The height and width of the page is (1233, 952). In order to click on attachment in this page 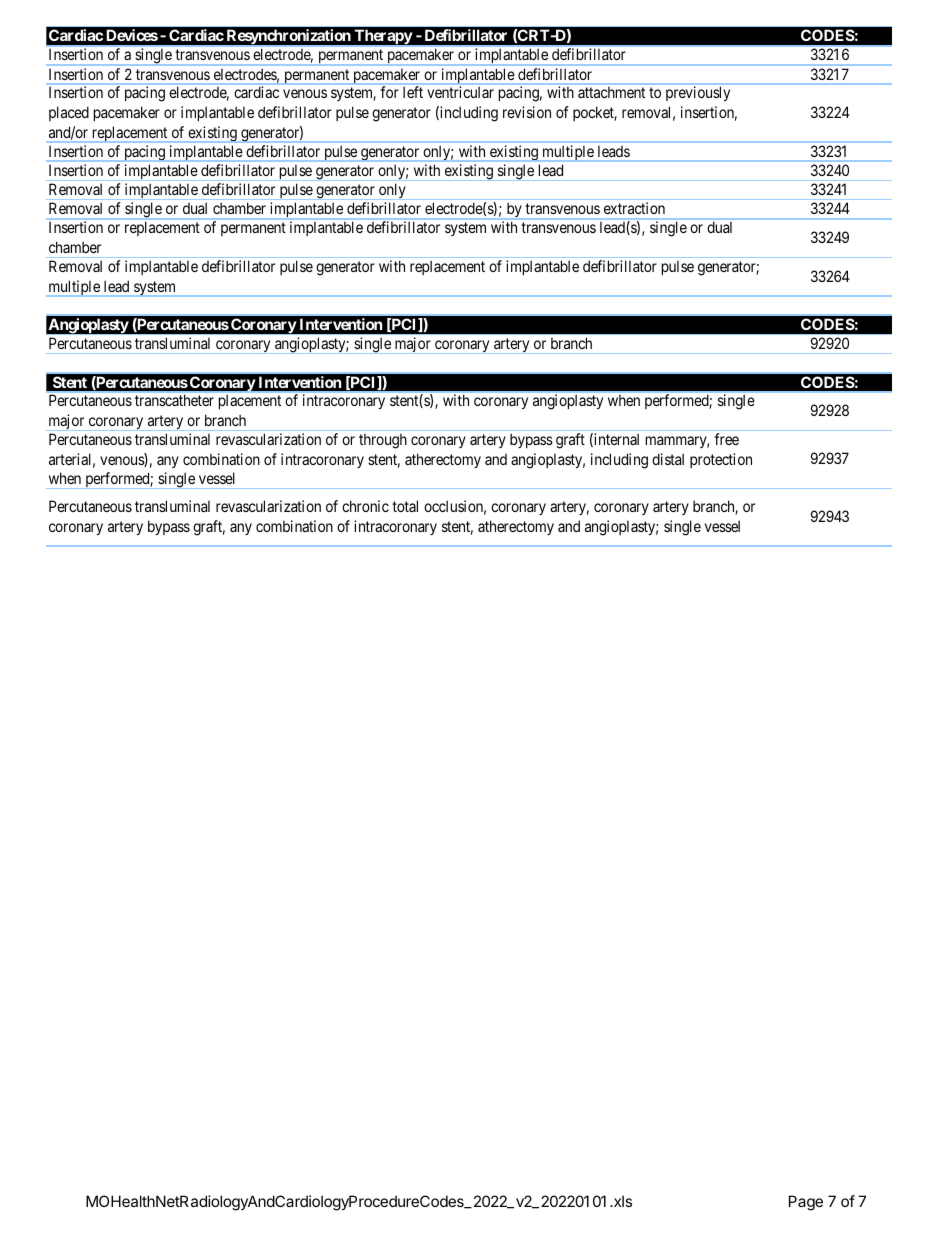, I will do `click(611, 92)`.
